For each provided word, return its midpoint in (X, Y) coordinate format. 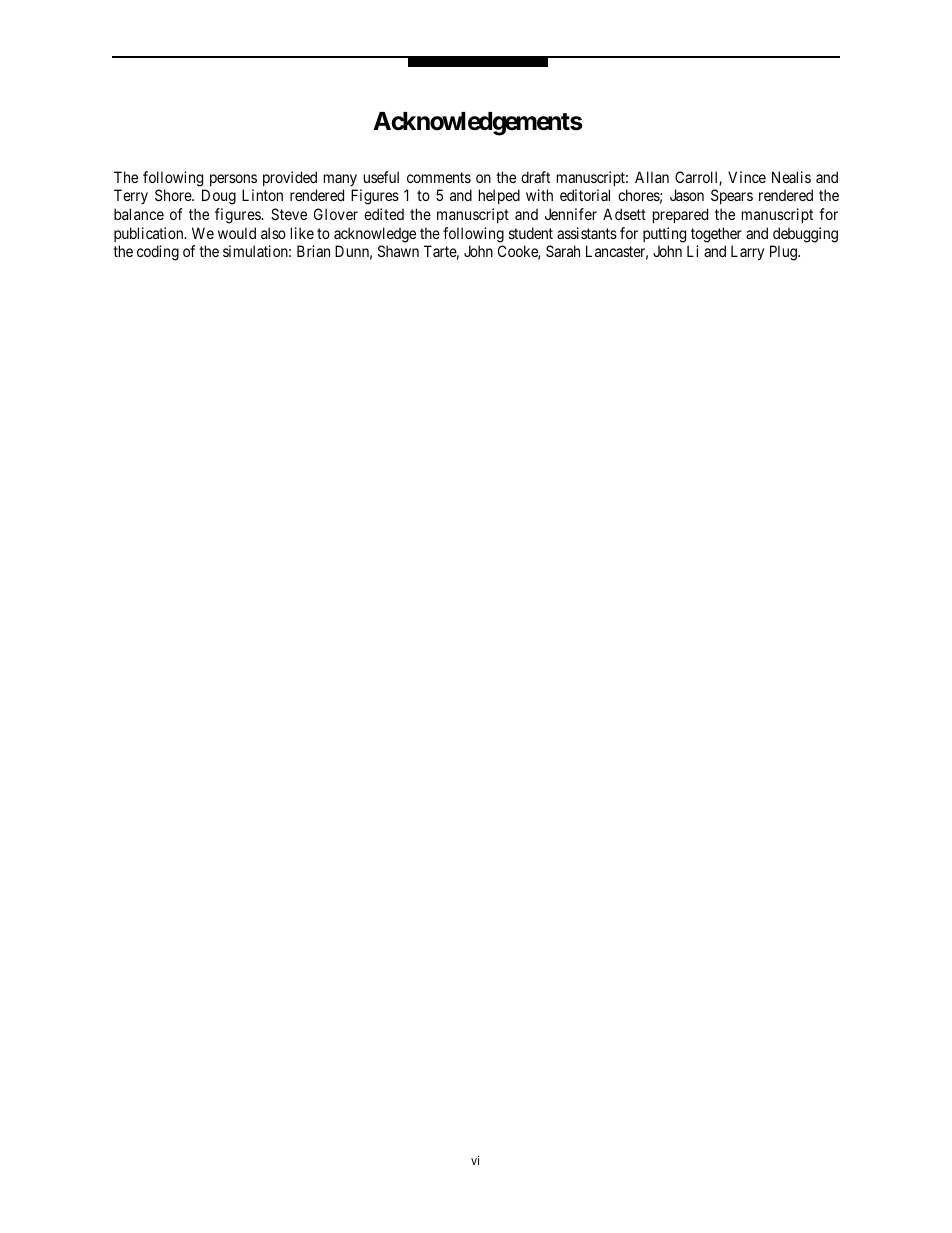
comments (439, 177)
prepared (680, 215)
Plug (784, 253)
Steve (289, 214)
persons (233, 180)
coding (158, 253)
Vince (747, 177)
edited (384, 214)
